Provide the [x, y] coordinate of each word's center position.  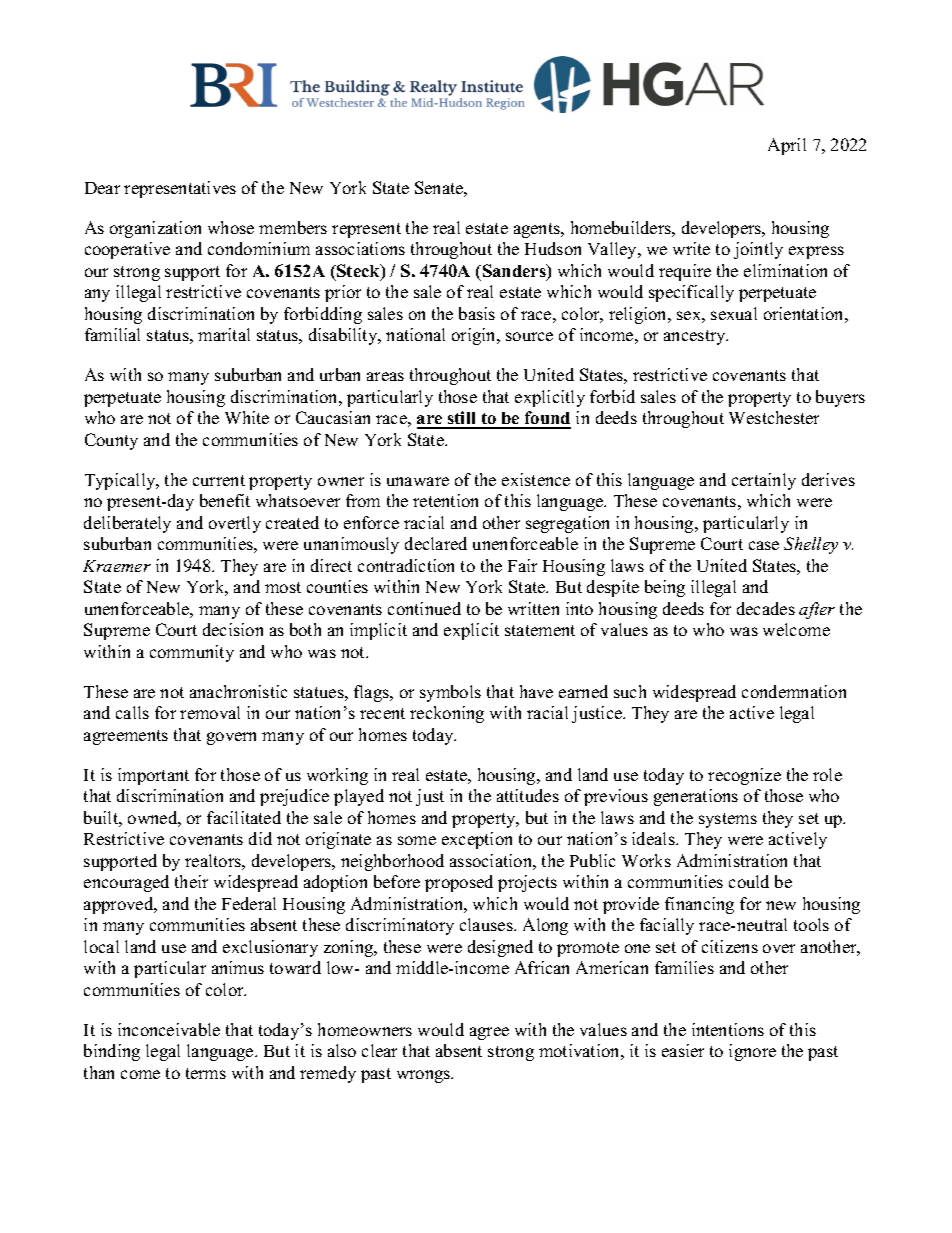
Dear [102, 188]
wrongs [425, 1076]
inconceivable [169, 1029]
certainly [764, 481]
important [153, 776]
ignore [752, 1052]
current [219, 480]
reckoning [447, 714]
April [787, 146]
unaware [418, 481]
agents [538, 230]
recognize [744, 776]
